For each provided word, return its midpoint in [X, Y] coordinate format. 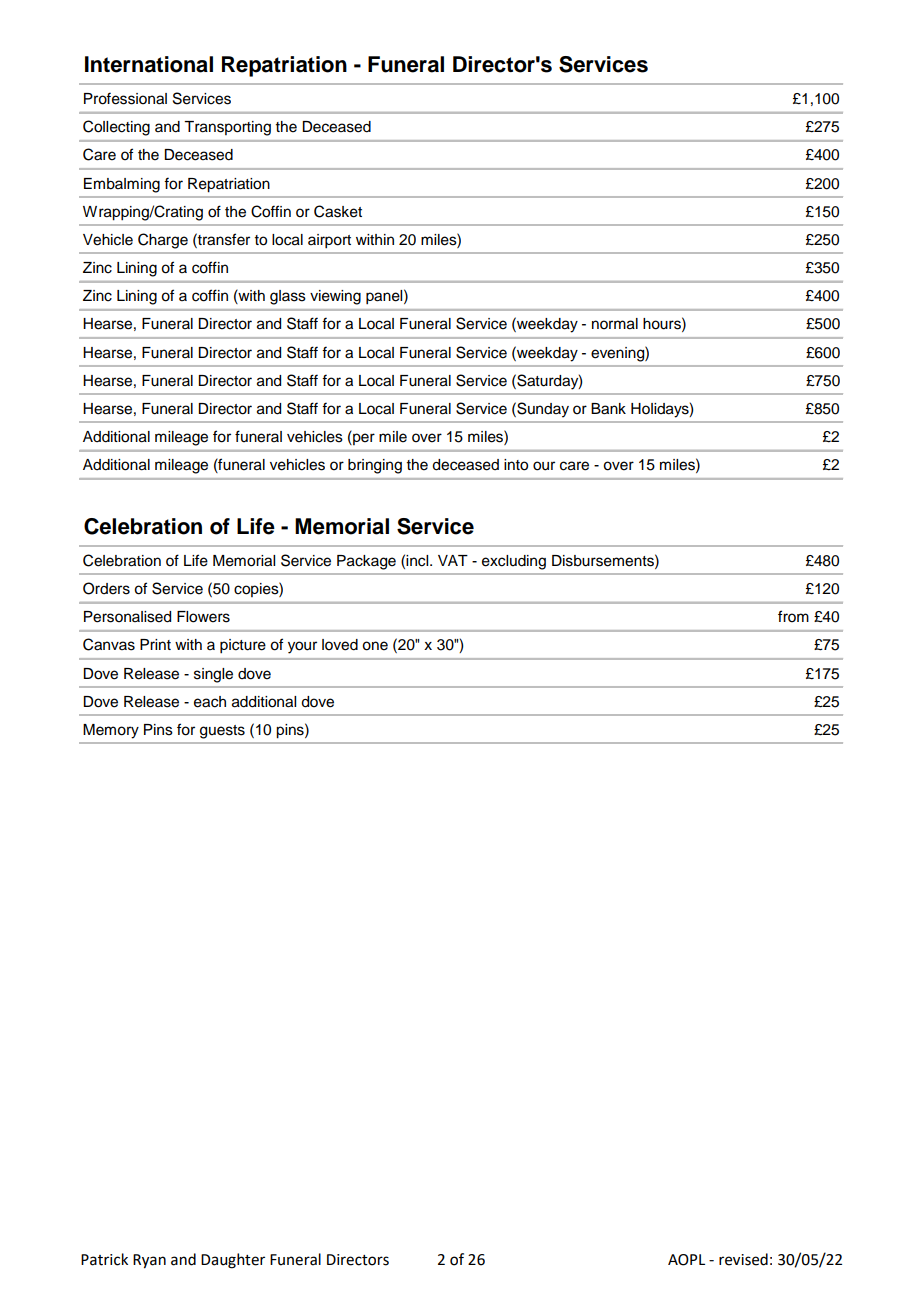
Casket [338, 211]
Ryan [149, 1261]
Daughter [233, 1261]
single [213, 675]
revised [743, 1259]
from [793, 616]
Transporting [227, 128]
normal [615, 324]
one [375, 646]
